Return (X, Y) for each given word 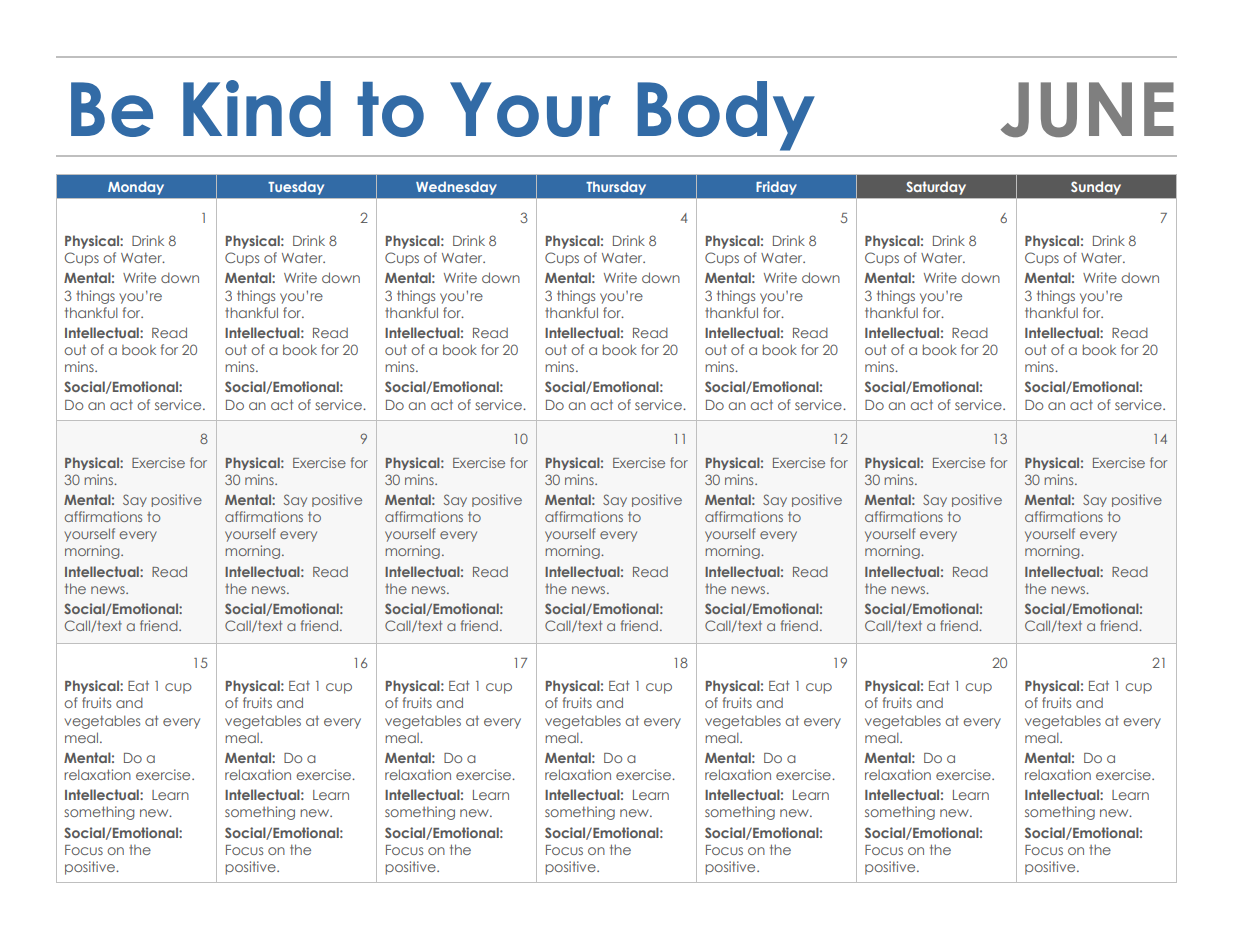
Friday (776, 188)
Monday (136, 188)
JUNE (1087, 109)
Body (726, 116)
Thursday (616, 188)
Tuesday (296, 188)
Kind (257, 108)
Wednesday (456, 188)
